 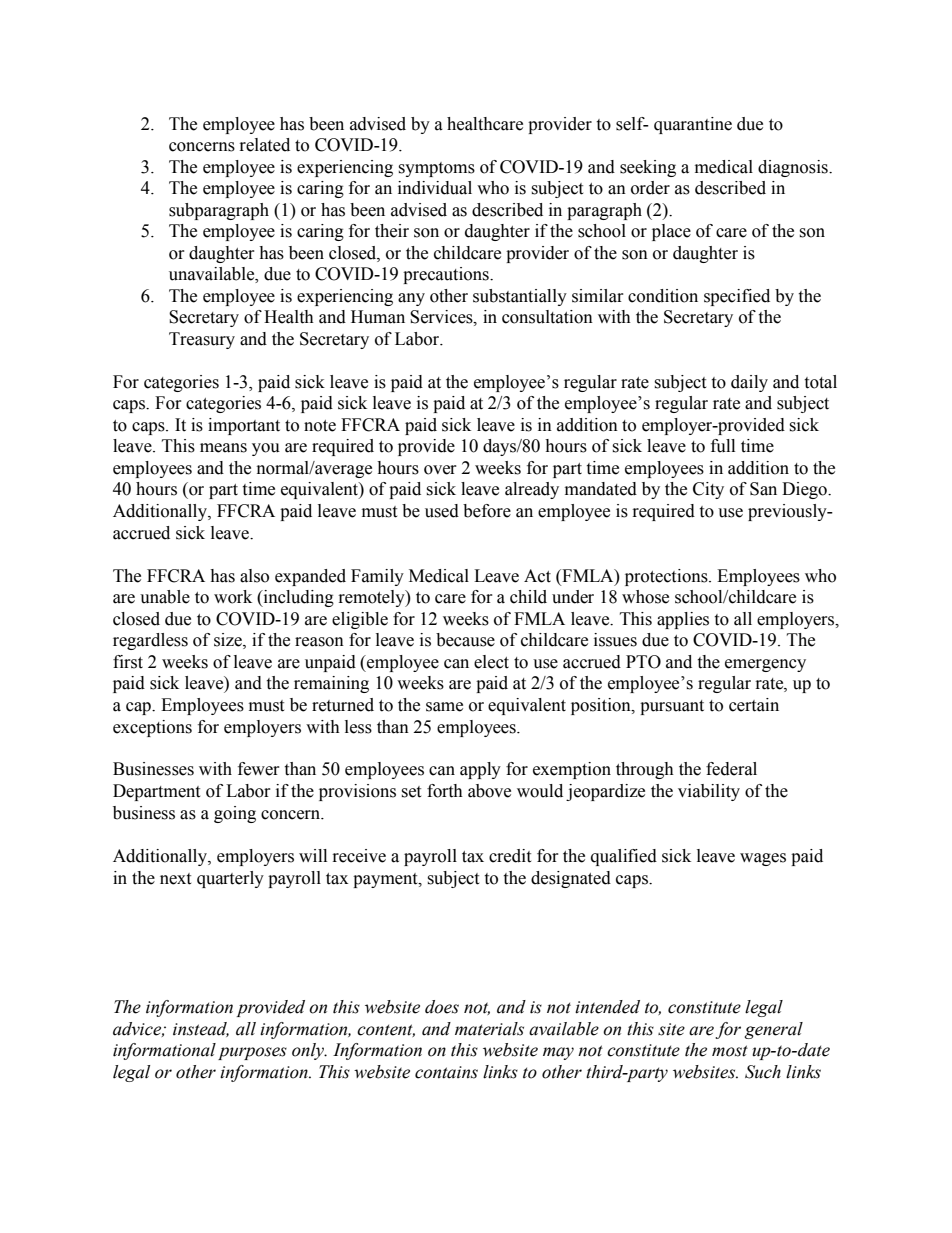 I want to click on over, so click(x=440, y=470).
